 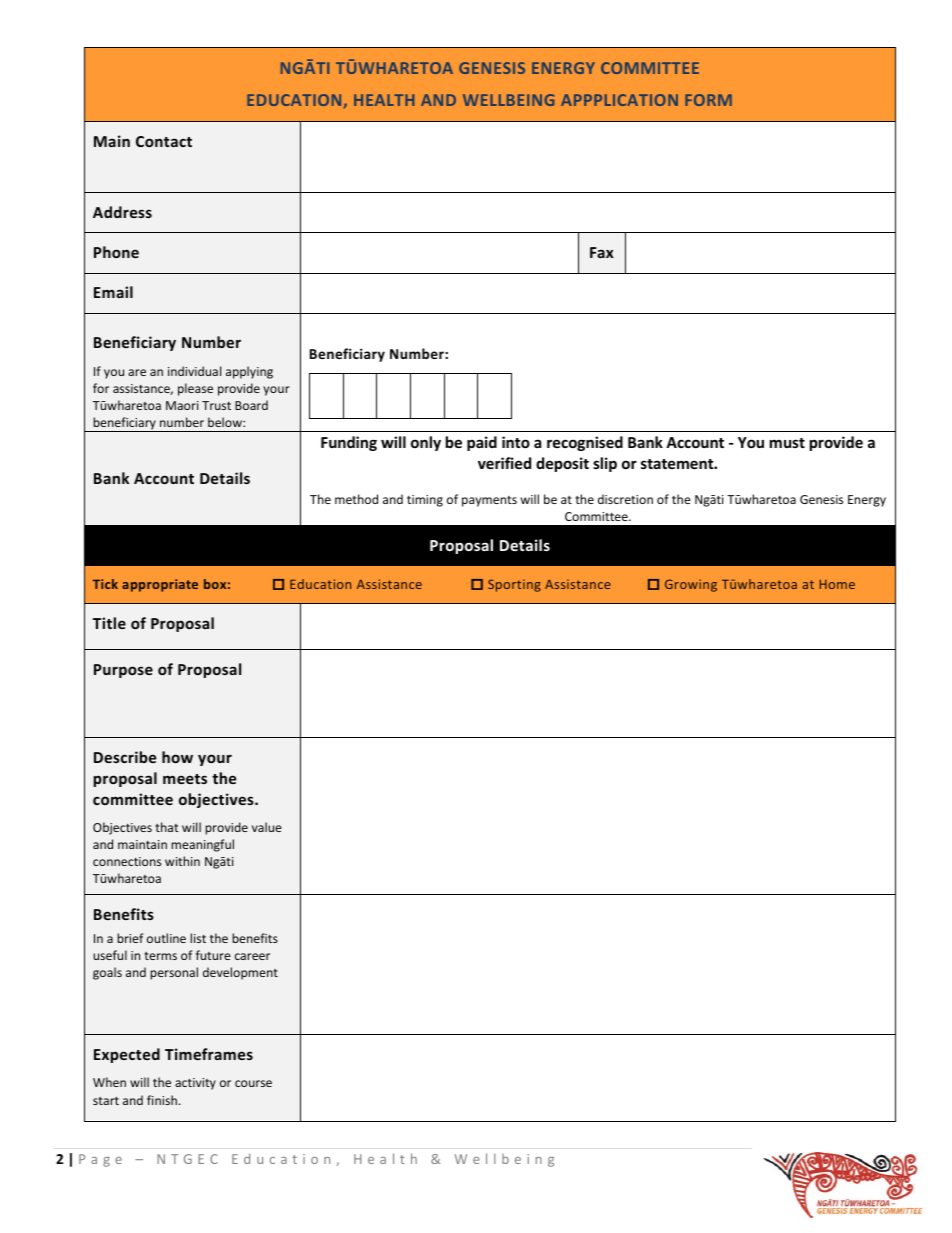 What do you see at coordinates (489, 501) in the screenshot?
I see `payments` at bounding box center [489, 501].
